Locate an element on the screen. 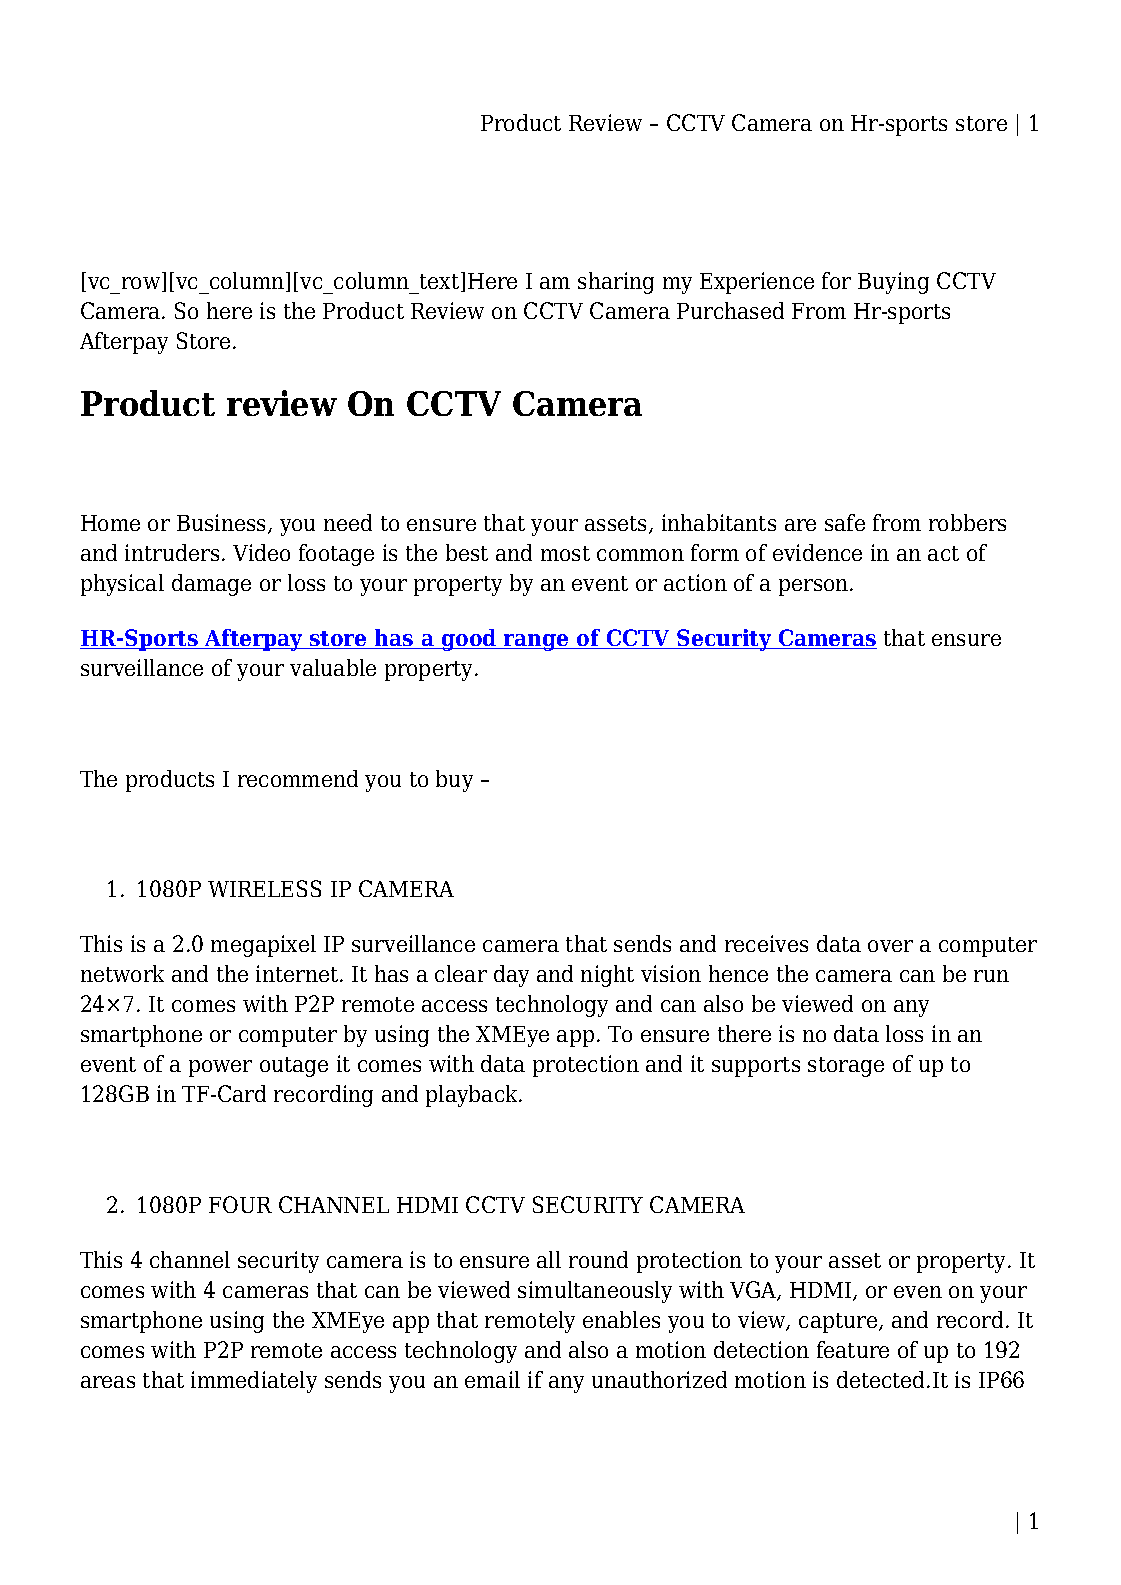 This screenshot has height=1585, width=1121. over is located at coordinates (890, 946).
